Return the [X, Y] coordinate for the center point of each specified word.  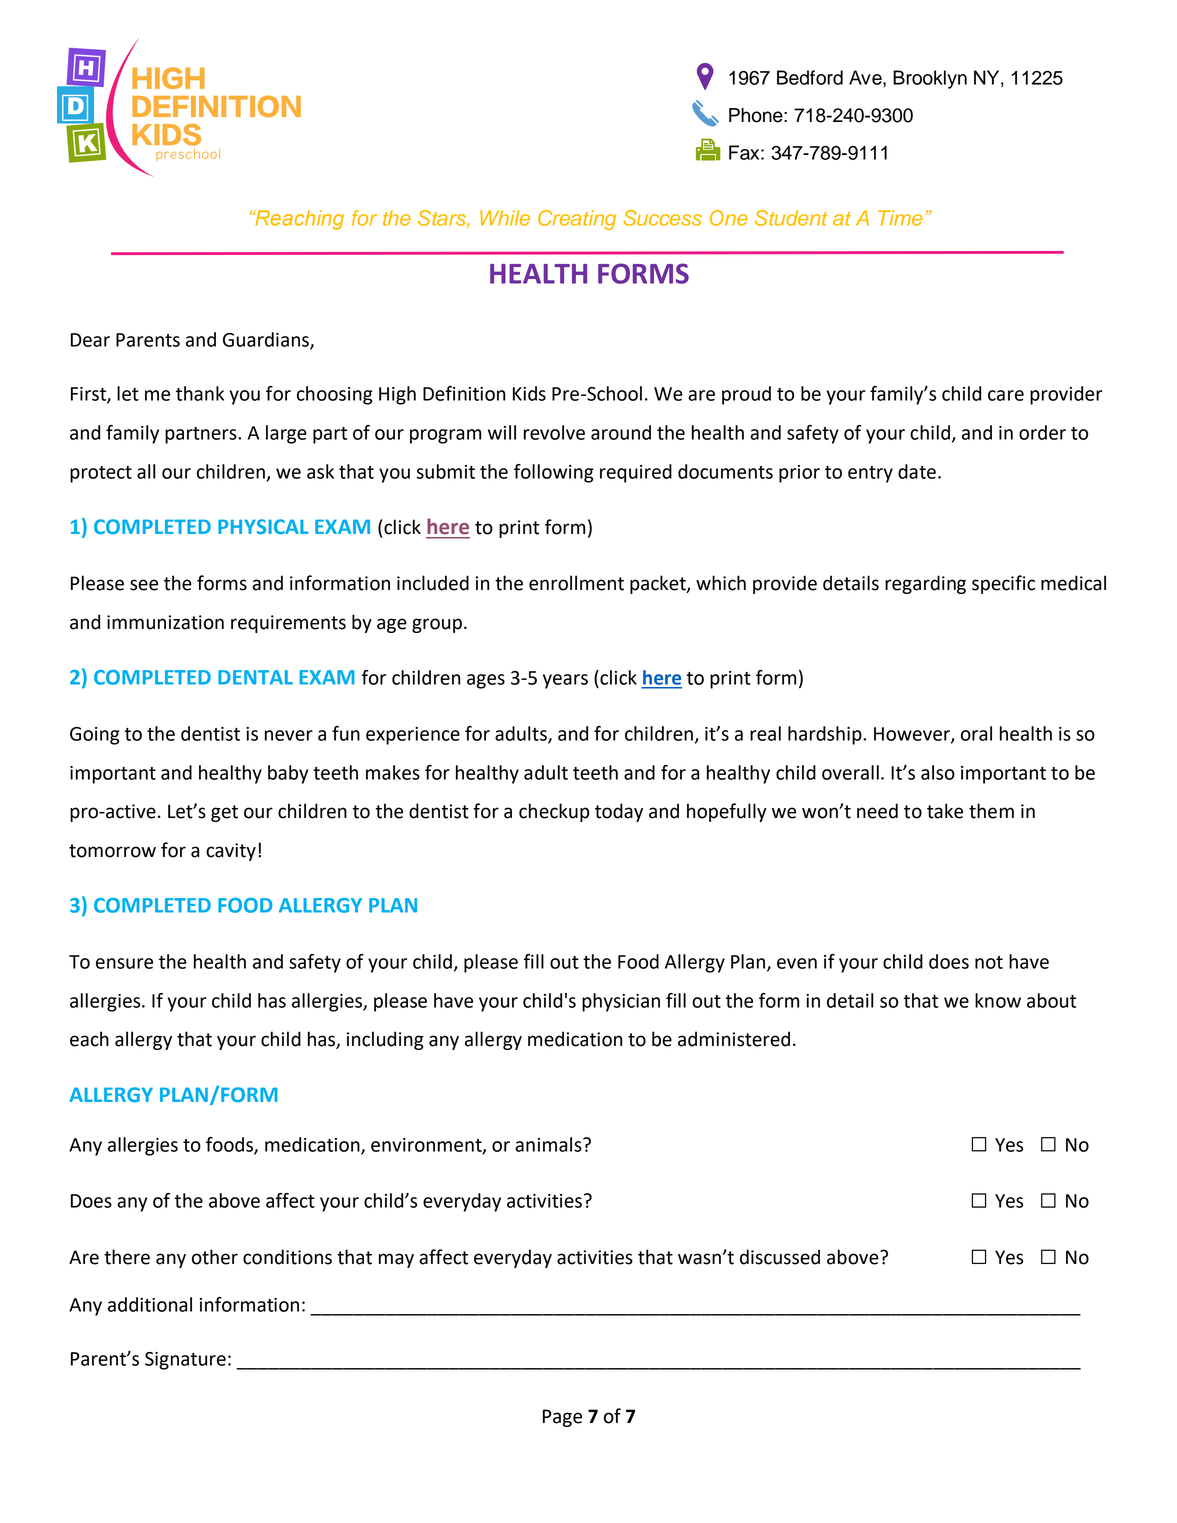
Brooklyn [930, 79]
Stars [443, 219]
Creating [577, 220]
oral [976, 733]
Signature [185, 1361]
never [289, 735]
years [565, 681]
